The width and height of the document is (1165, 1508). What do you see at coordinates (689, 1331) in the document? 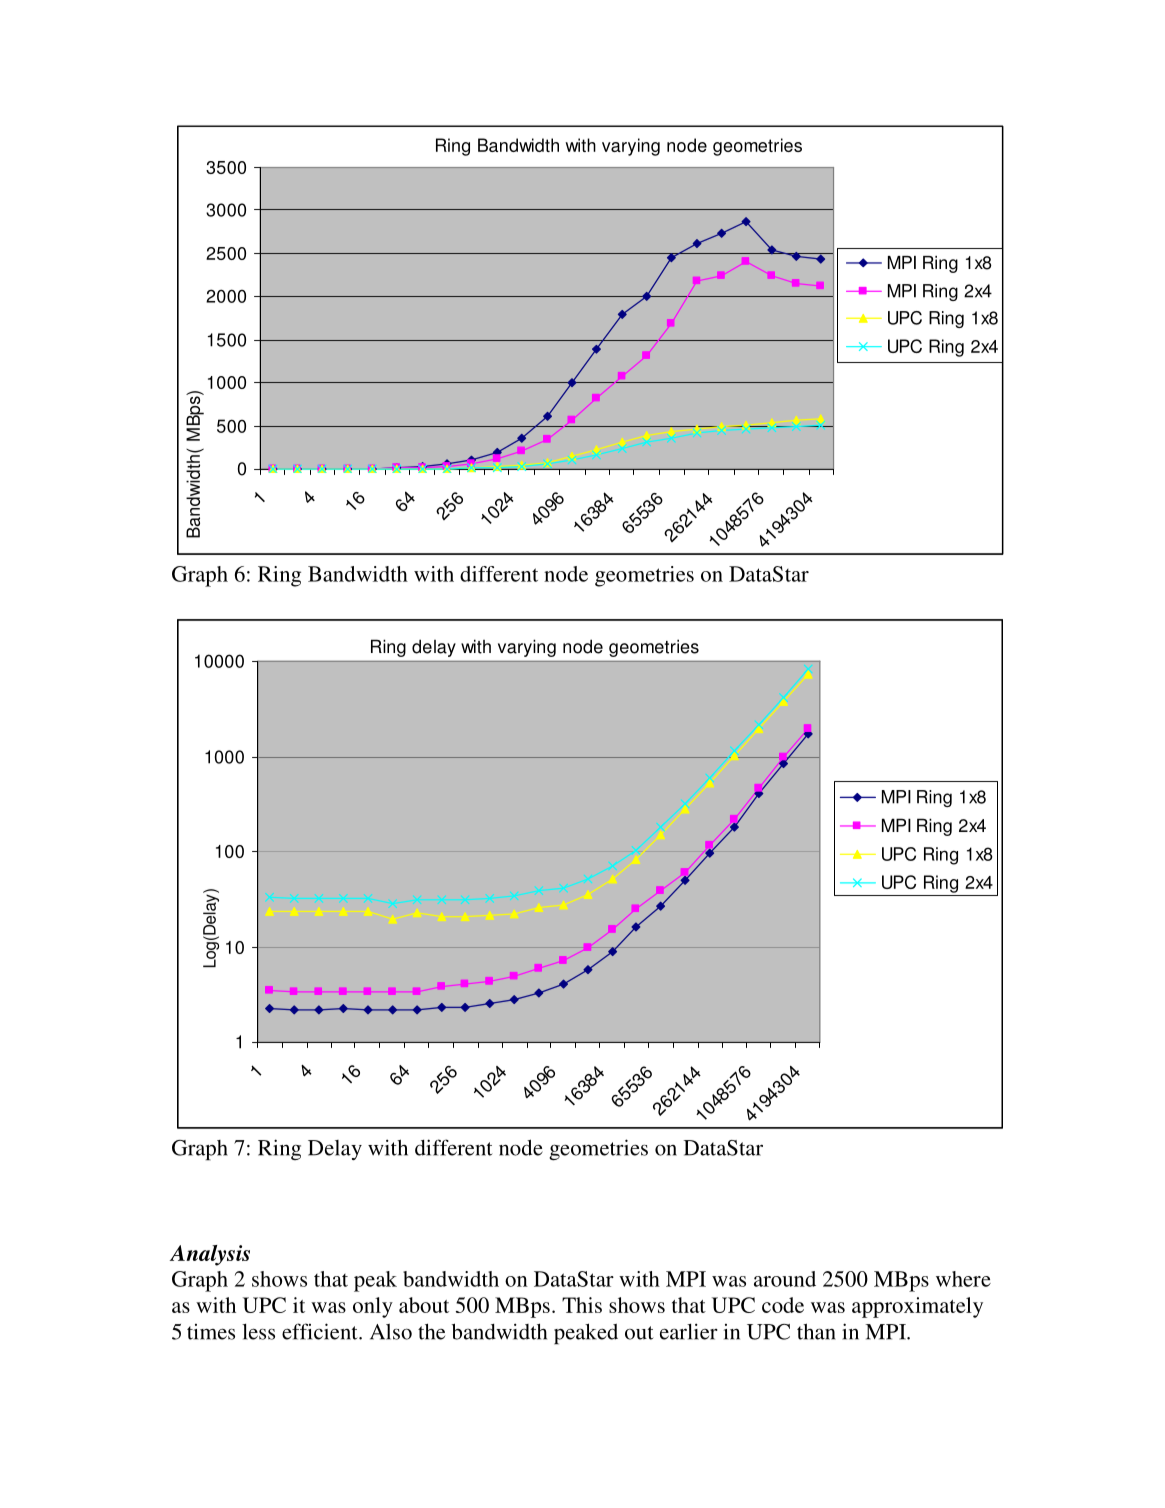
I see `earlier` at bounding box center [689, 1331].
